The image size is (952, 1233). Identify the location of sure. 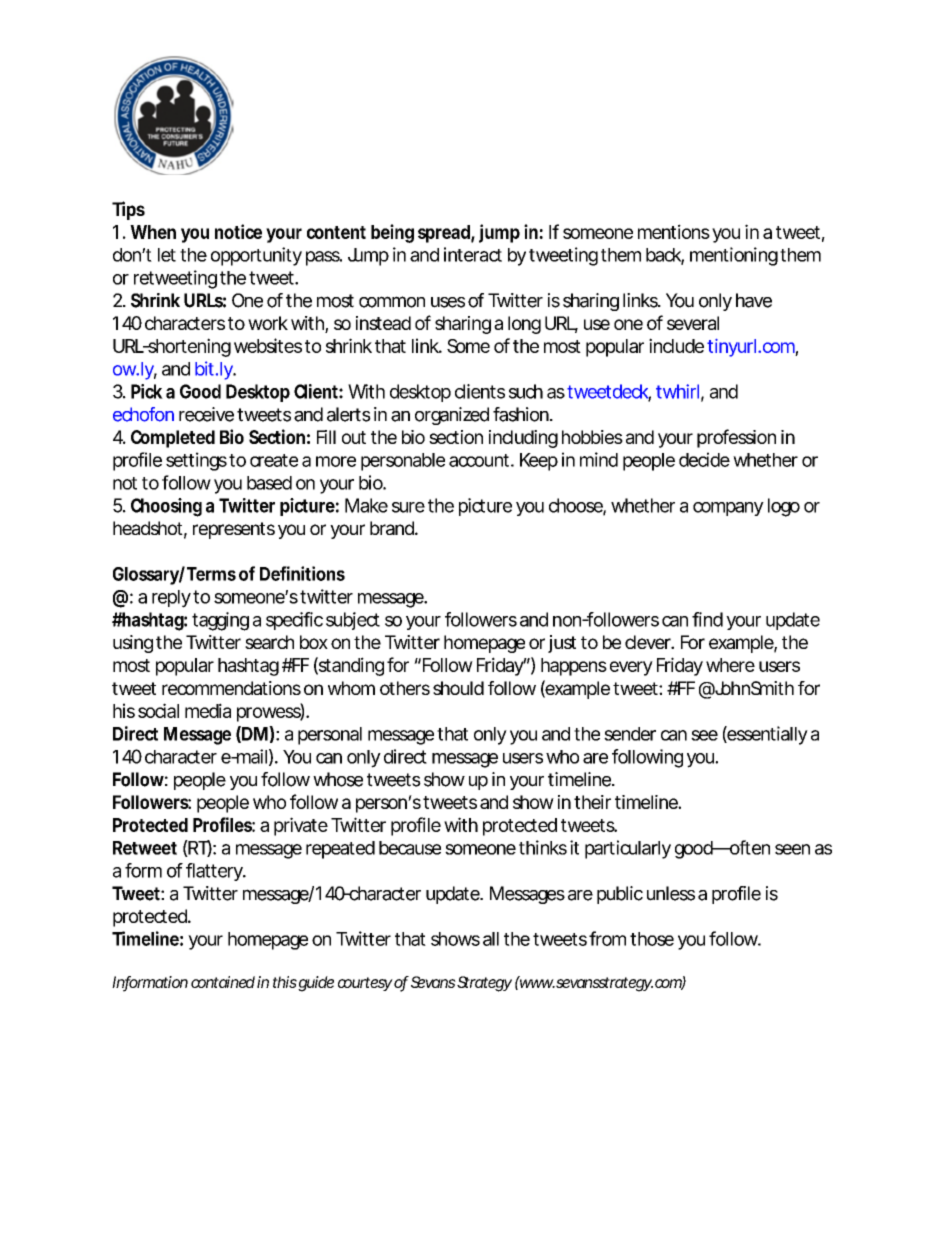
(408, 507).
